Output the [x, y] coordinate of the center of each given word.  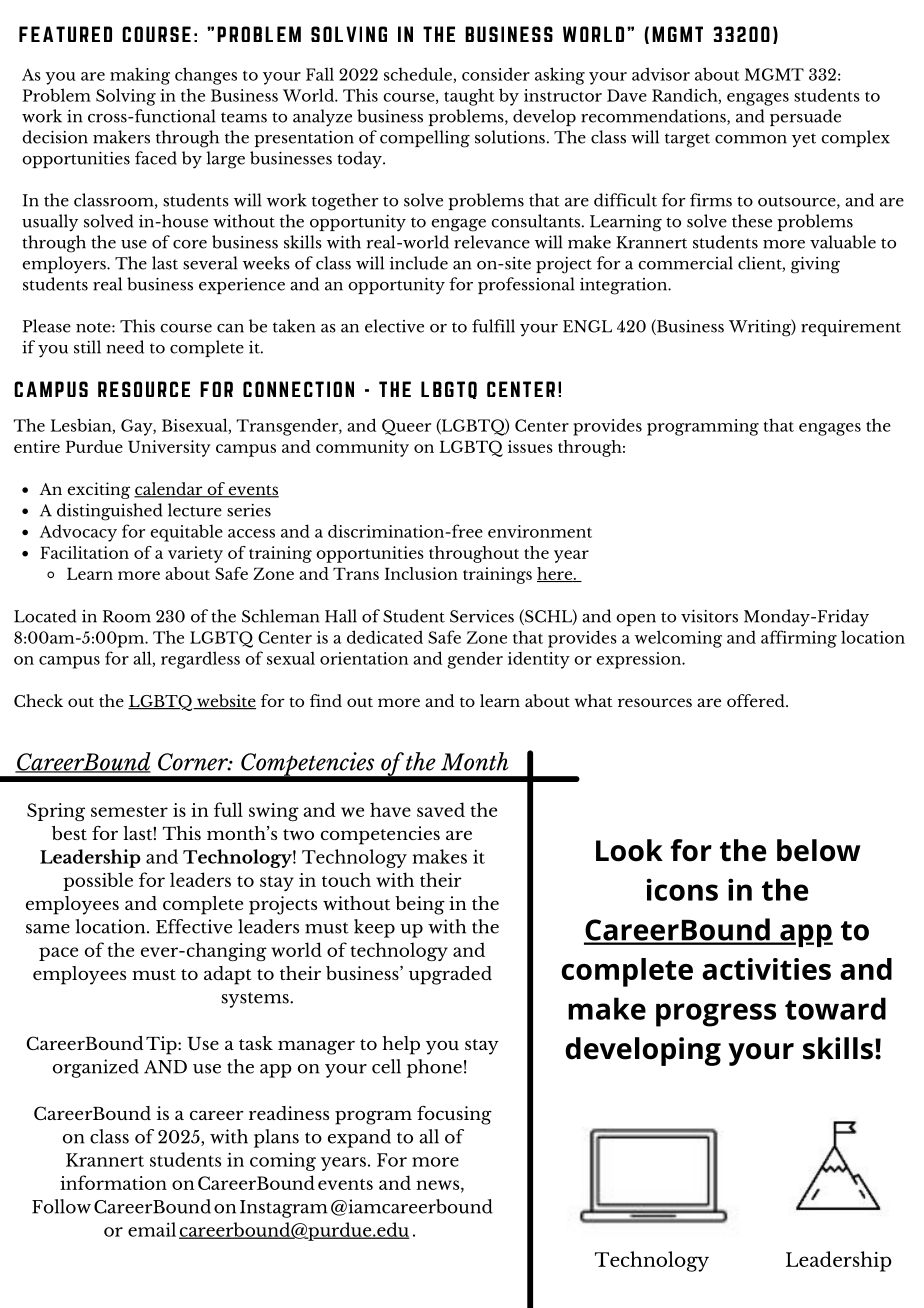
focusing [454, 1115]
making [140, 76]
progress [716, 1015]
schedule [419, 75]
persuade [805, 117]
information [113, 1182]
